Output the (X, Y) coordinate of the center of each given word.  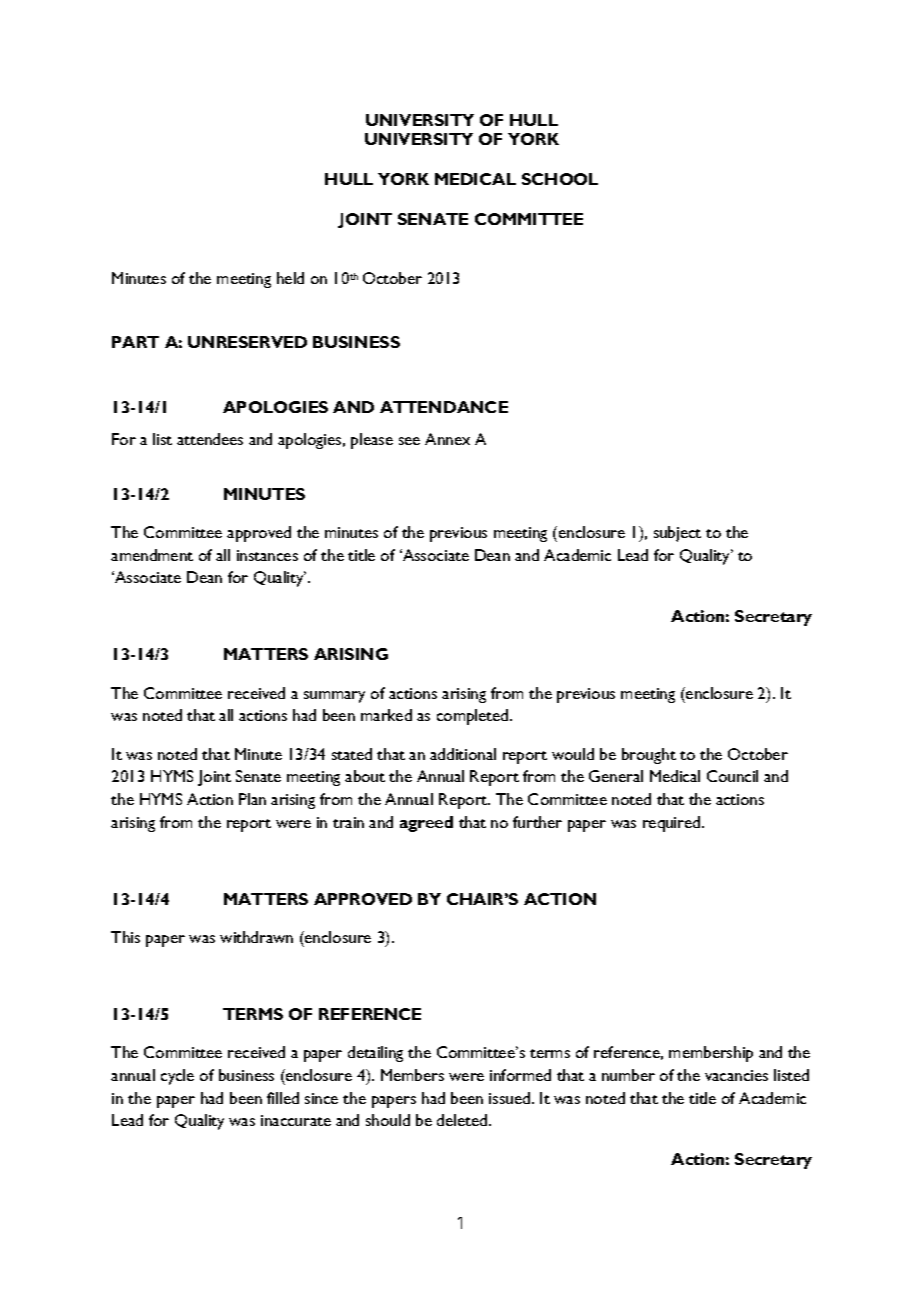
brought (649, 756)
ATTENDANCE (444, 407)
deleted (463, 1120)
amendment (152, 555)
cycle (177, 1077)
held (290, 278)
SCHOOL (560, 179)
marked (386, 715)
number (628, 1075)
